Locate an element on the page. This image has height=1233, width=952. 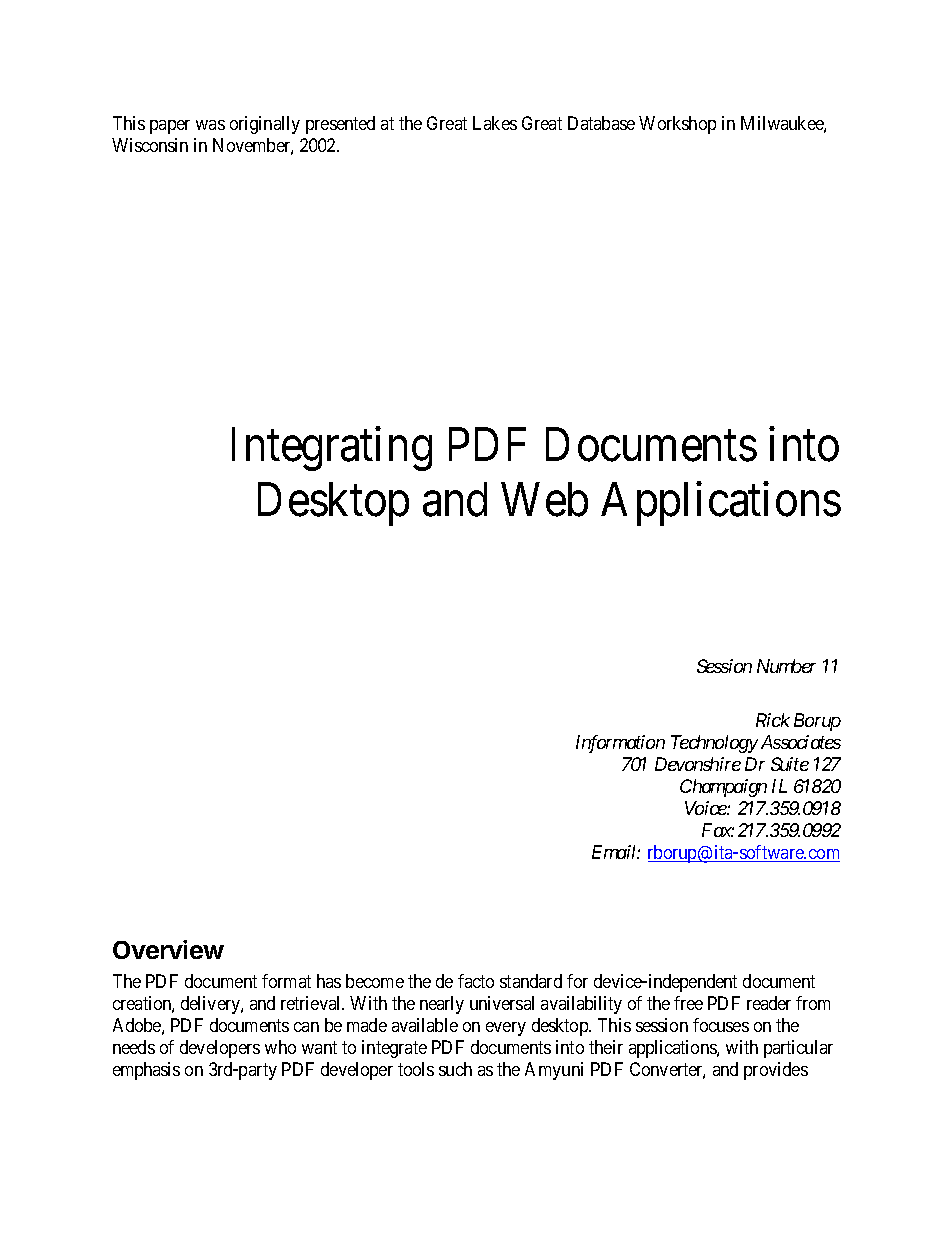
Number is located at coordinates (786, 666).
